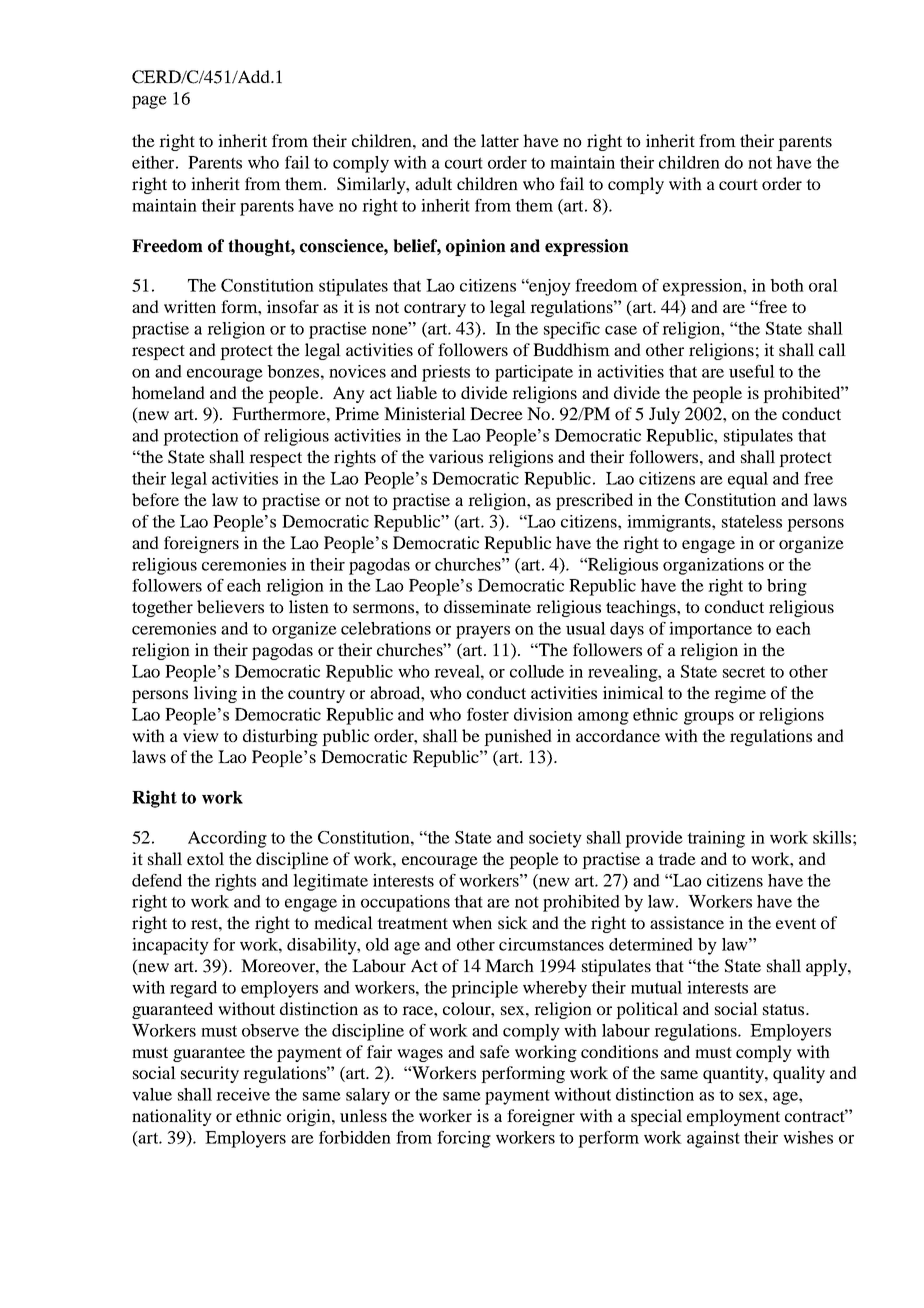 This screenshot has width=924, height=1308. What do you see at coordinates (500, 140) in the screenshot?
I see `latter` at bounding box center [500, 140].
